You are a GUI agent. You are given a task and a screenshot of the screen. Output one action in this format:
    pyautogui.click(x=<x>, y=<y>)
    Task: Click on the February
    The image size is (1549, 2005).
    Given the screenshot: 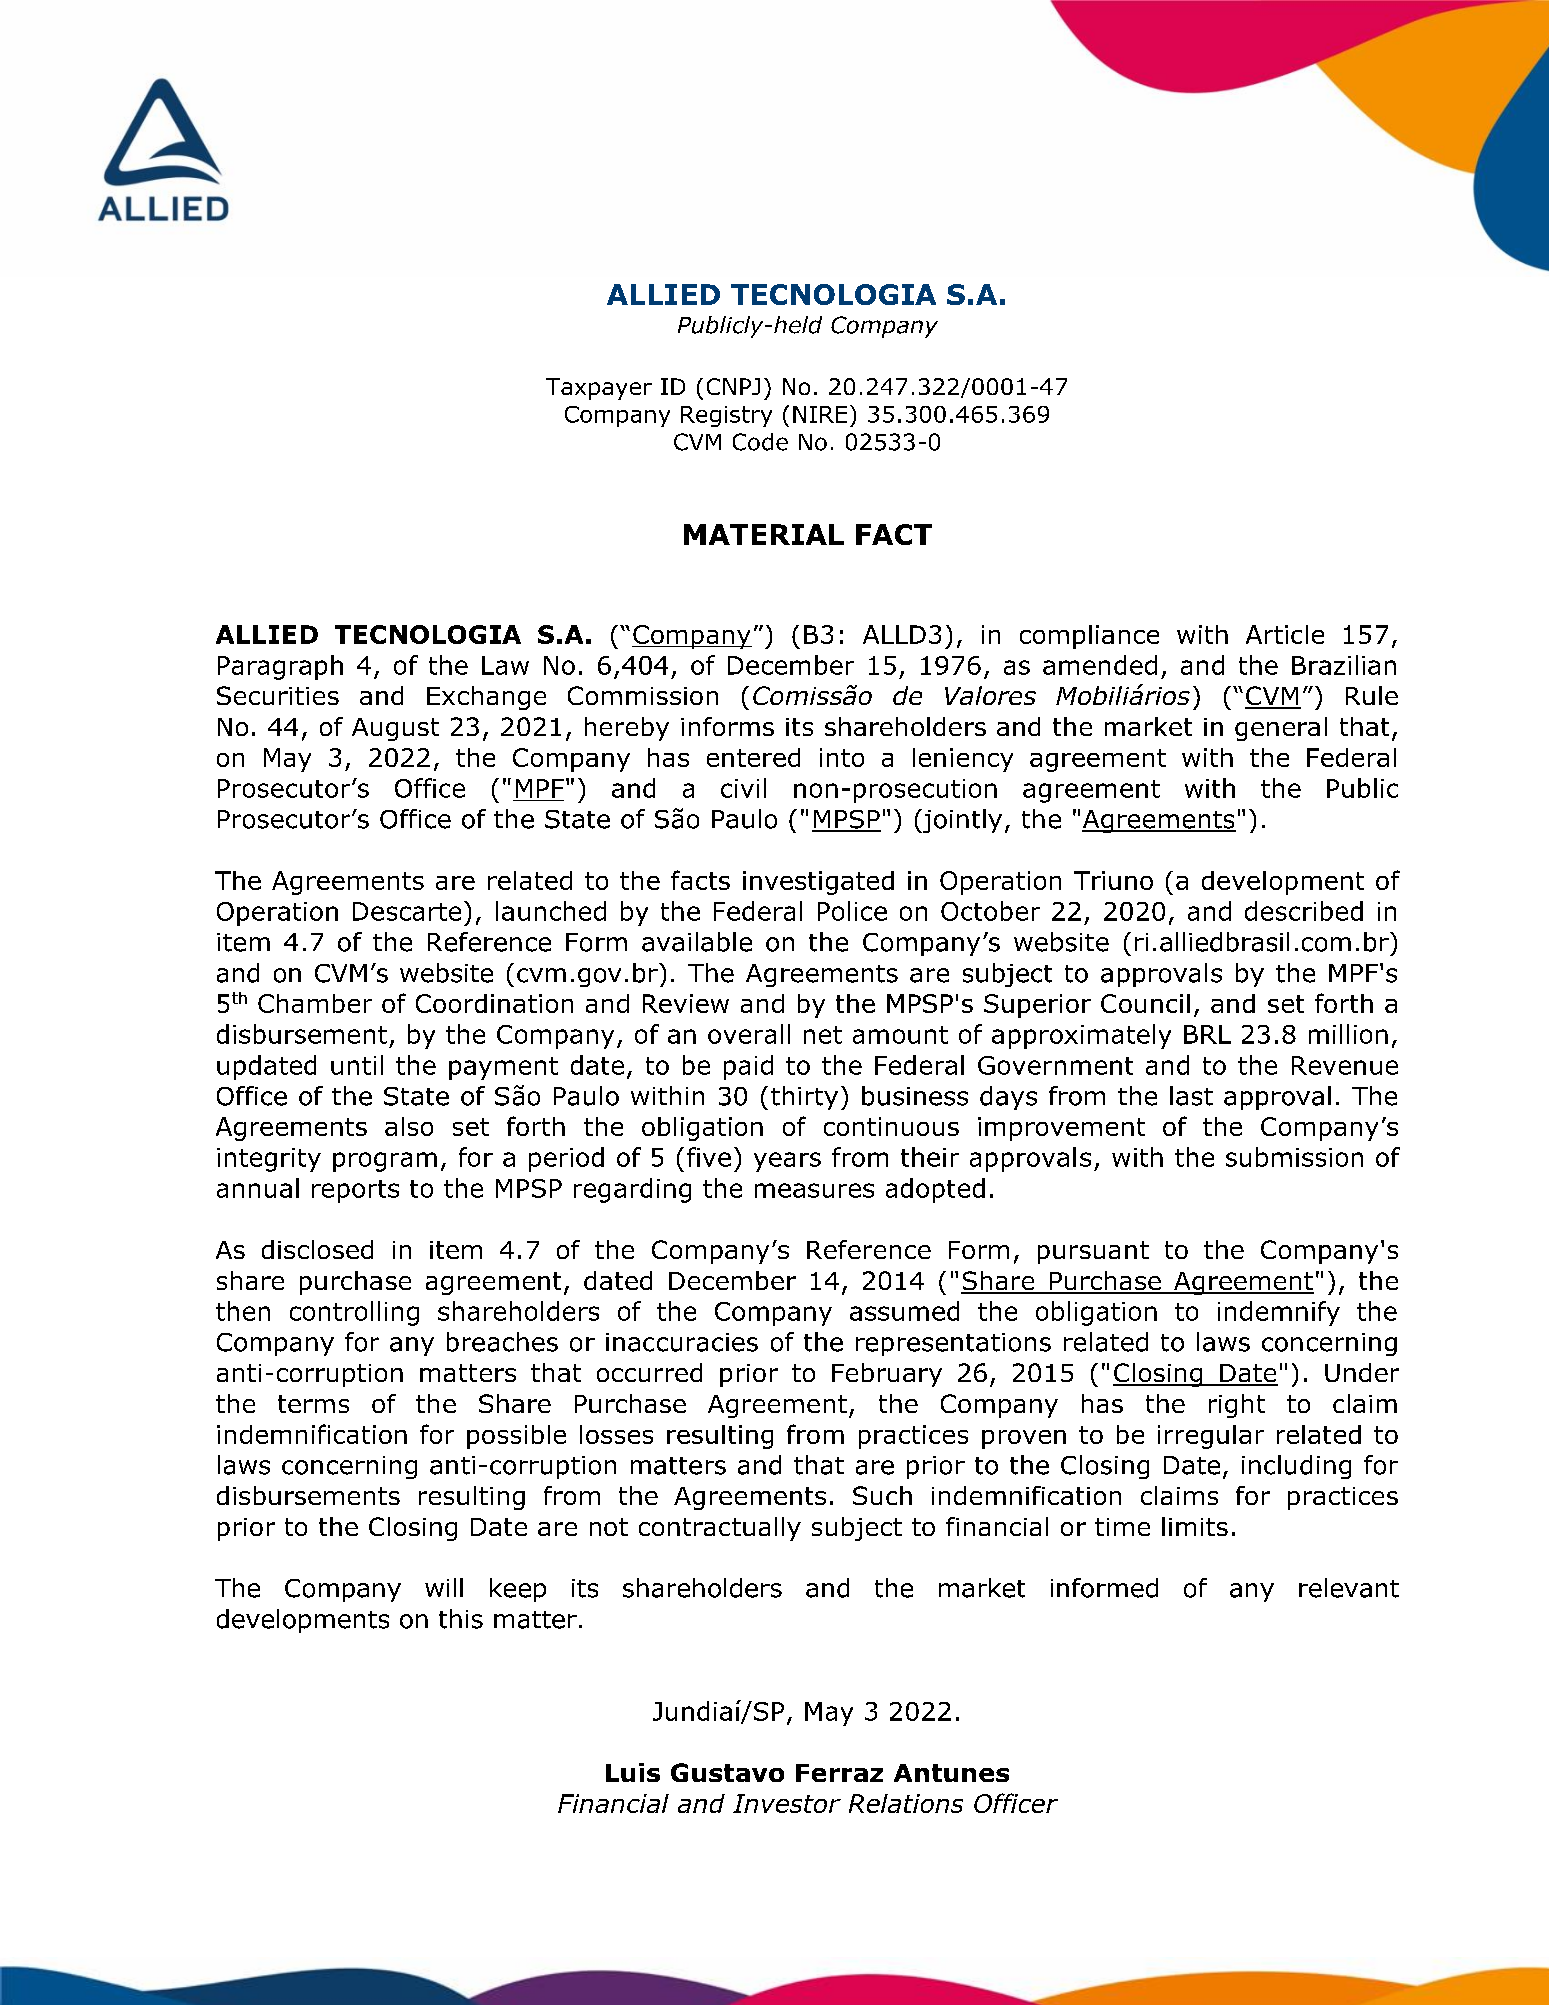 What is the action you would take?
    pyautogui.click(x=887, y=1375)
